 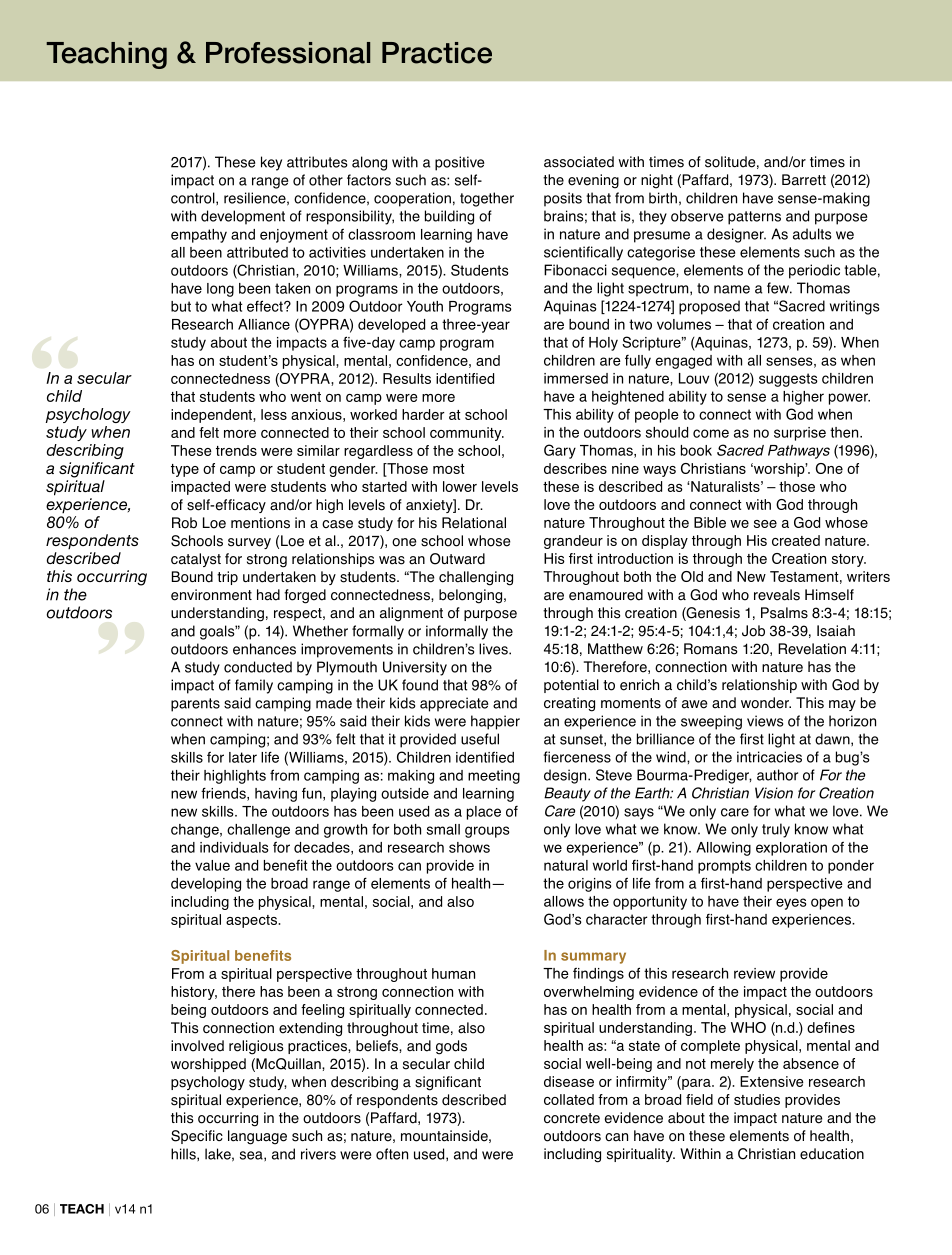 What do you see at coordinates (579, 162) in the document?
I see `associated` at bounding box center [579, 162].
